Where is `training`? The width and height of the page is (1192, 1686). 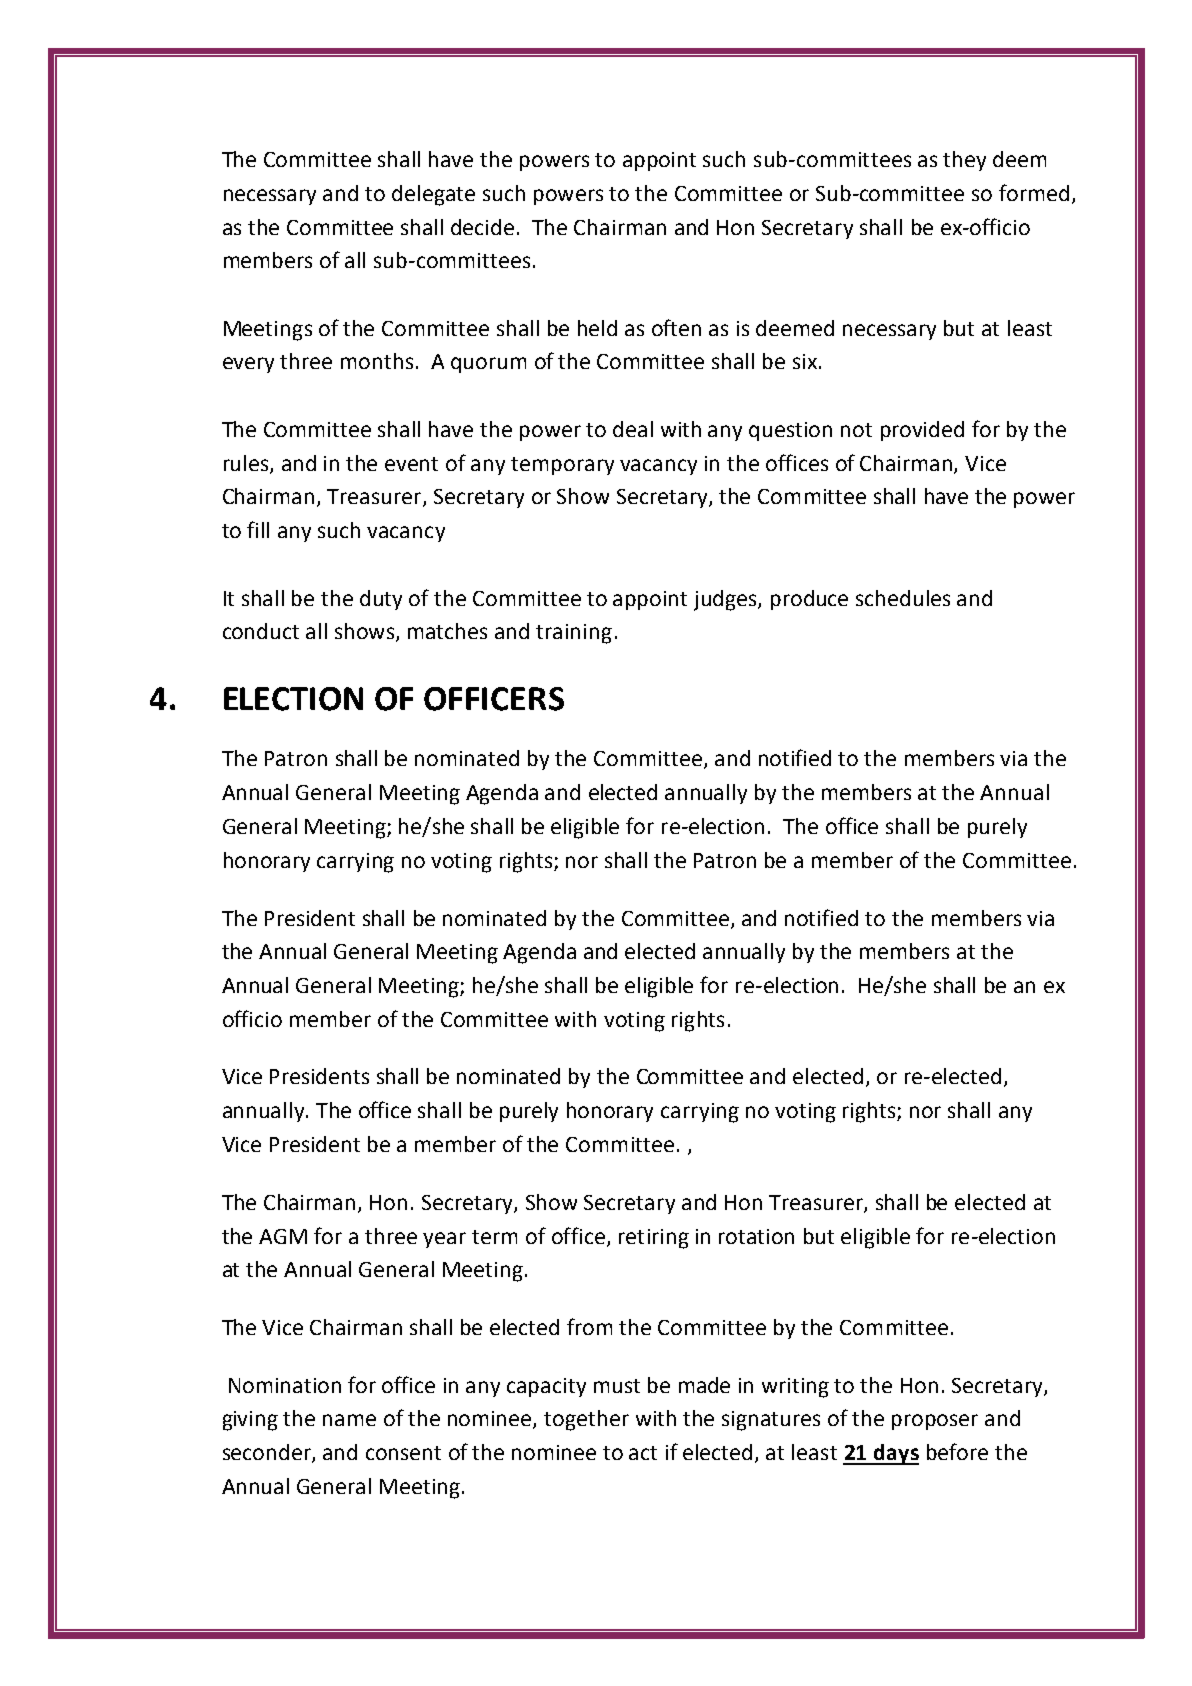
training is located at coordinates (574, 634).
